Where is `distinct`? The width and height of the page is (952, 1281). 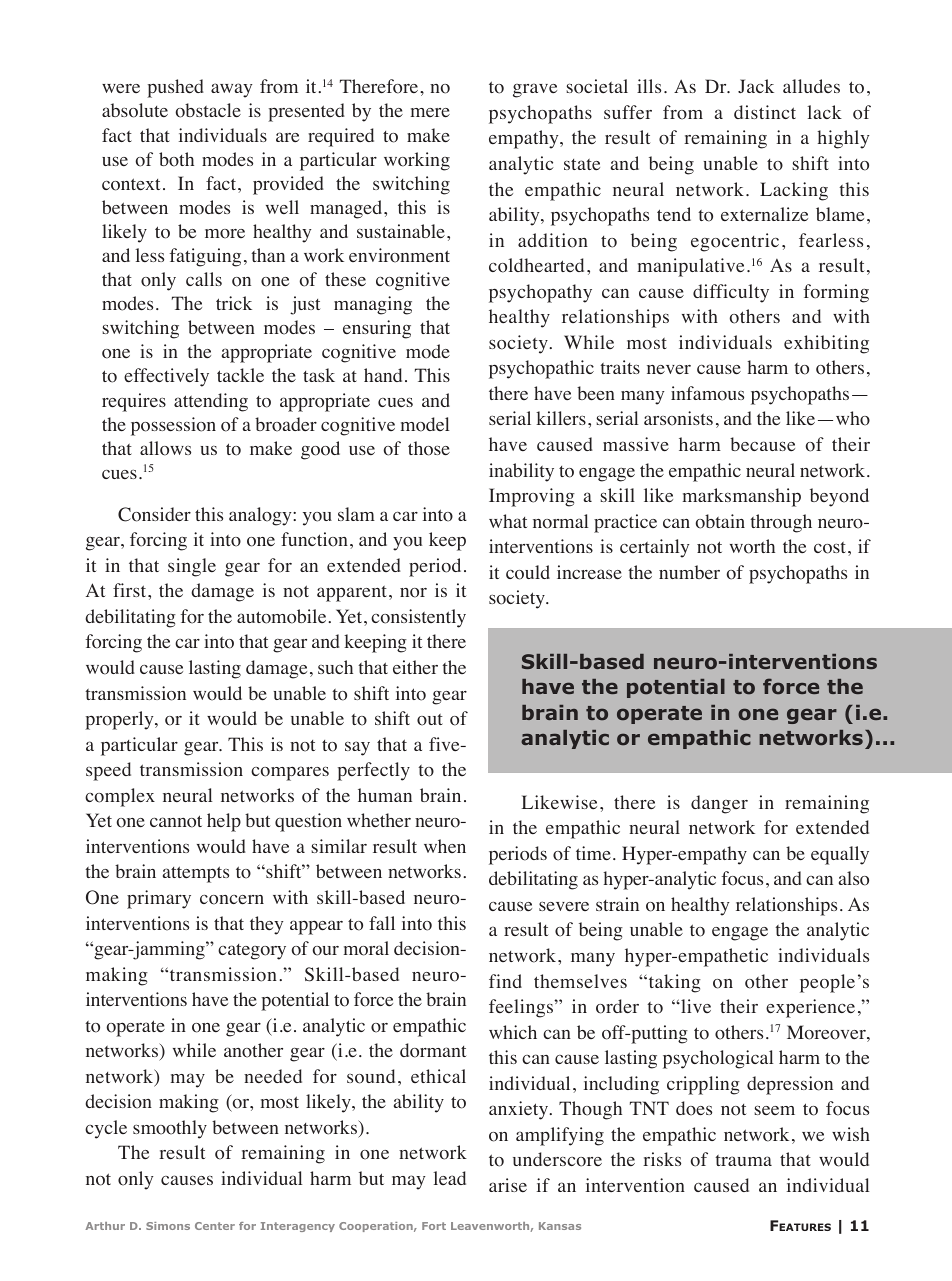 distinct is located at coordinates (765, 112).
